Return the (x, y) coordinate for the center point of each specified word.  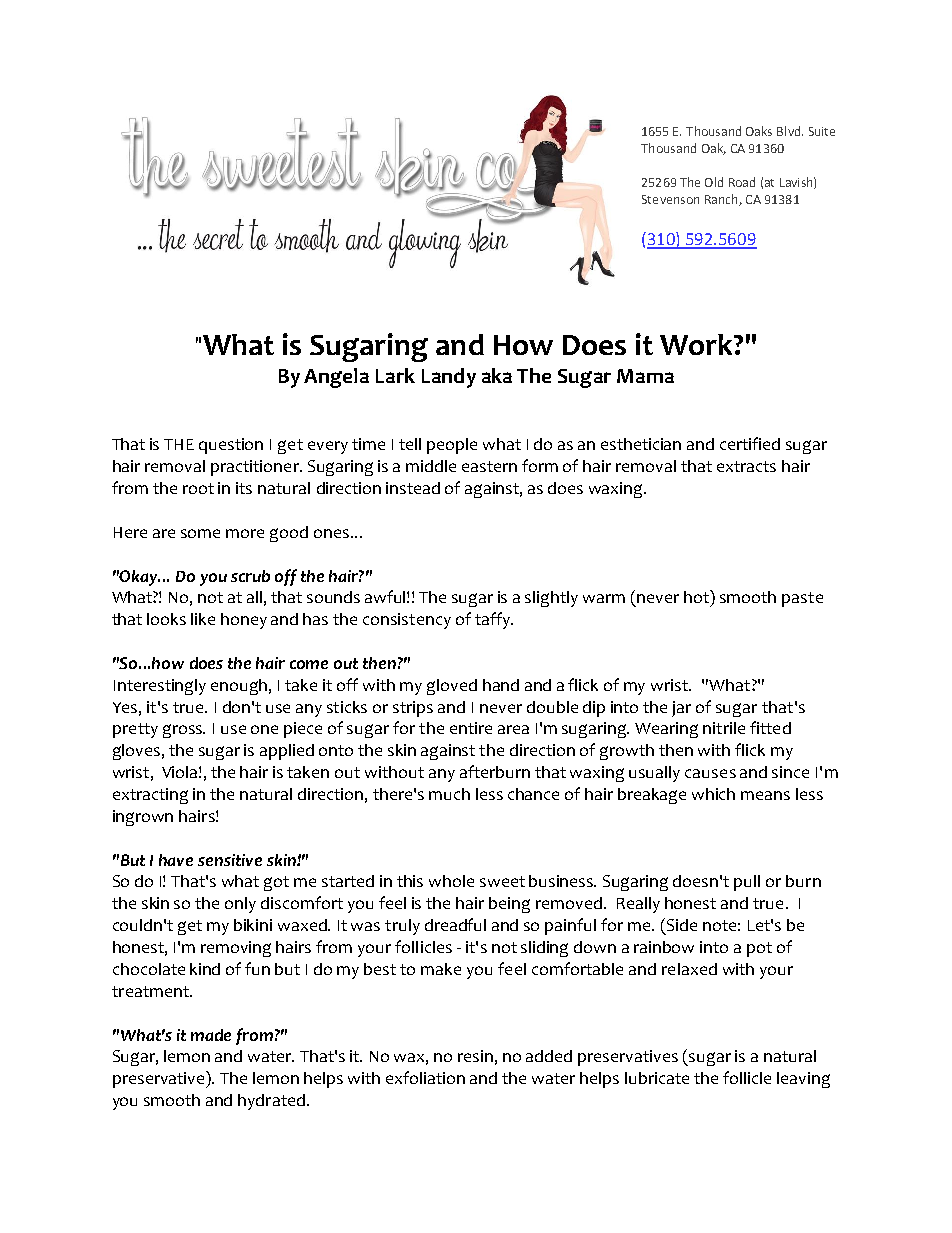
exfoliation (425, 1077)
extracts (746, 466)
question (231, 446)
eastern (489, 466)
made (211, 1035)
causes (710, 773)
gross (184, 731)
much (449, 794)
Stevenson (670, 199)
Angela (336, 378)
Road (742, 182)
